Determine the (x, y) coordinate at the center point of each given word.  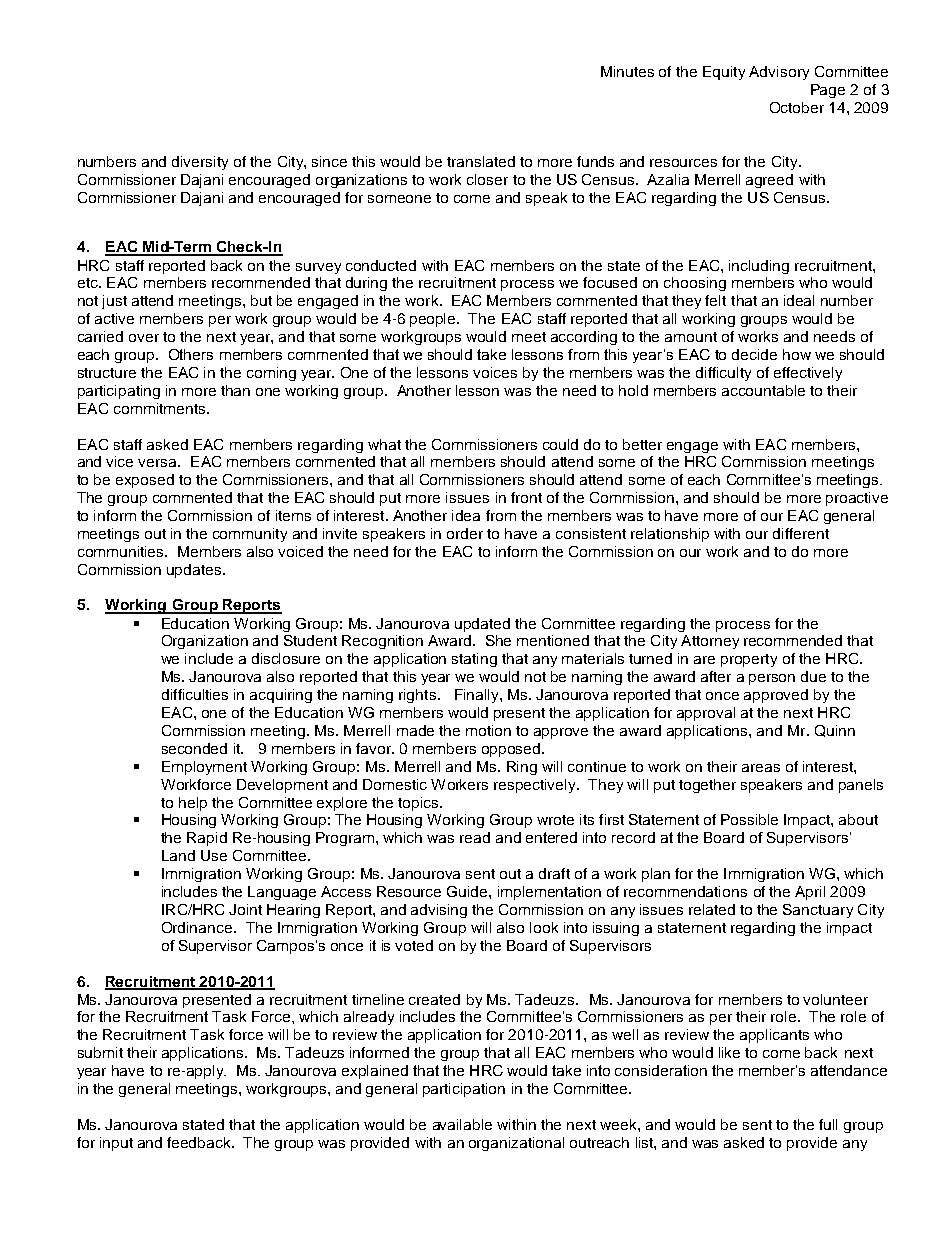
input (116, 1144)
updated (482, 625)
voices (495, 372)
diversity (200, 163)
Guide (468, 891)
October (797, 107)
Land (178, 855)
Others (191, 354)
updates (195, 571)
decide (754, 354)
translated (481, 161)
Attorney (710, 642)
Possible (749, 819)
